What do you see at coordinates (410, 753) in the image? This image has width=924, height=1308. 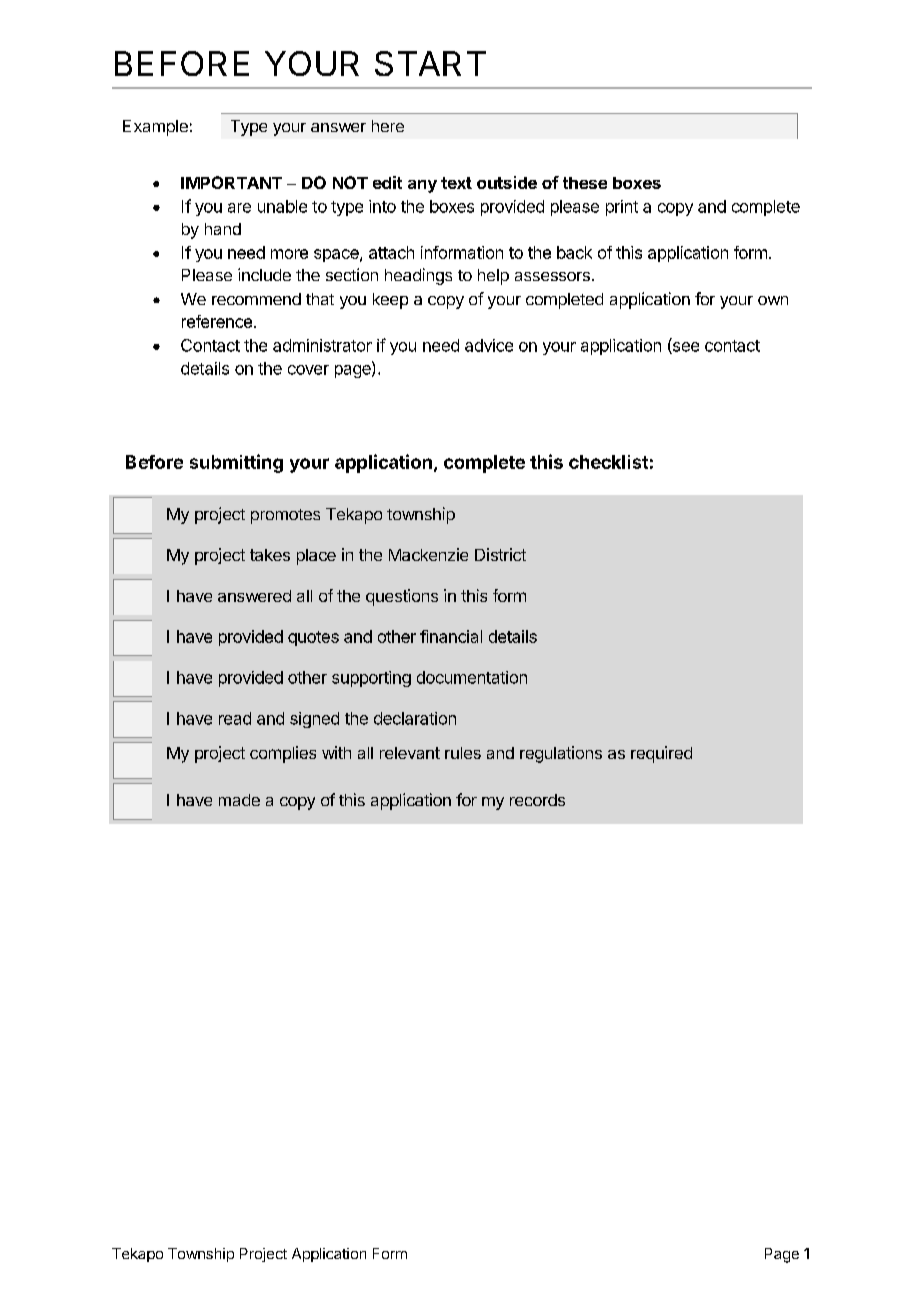 I see `relevant` at bounding box center [410, 753].
